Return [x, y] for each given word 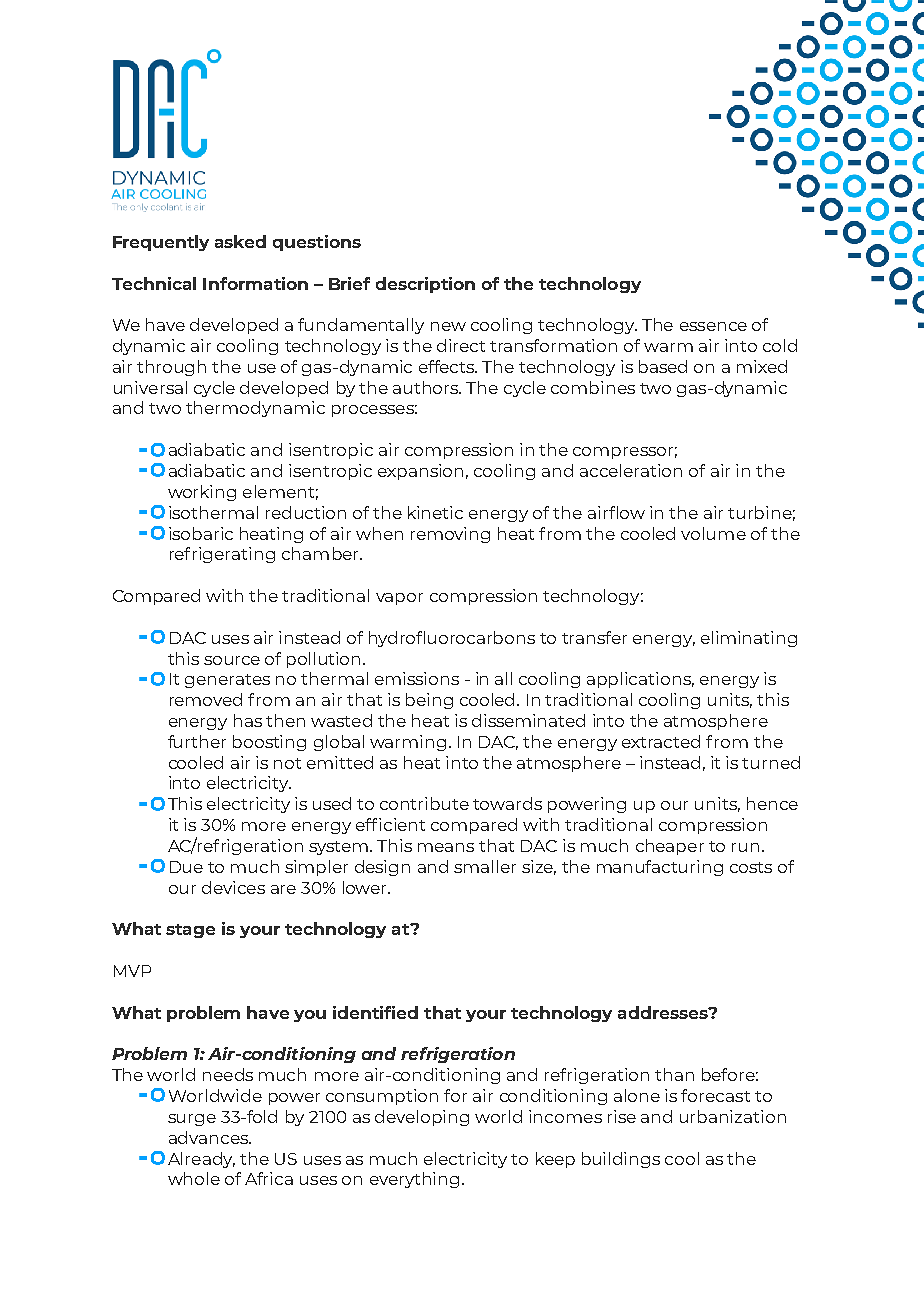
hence [772, 803]
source [232, 660]
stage [190, 931]
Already [201, 1160]
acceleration [631, 470]
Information [255, 283]
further [197, 741]
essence [713, 326]
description [425, 285]
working [202, 493]
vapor [399, 599]
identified [375, 1012]
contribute [424, 803]
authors [427, 387]
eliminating [749, 639]
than [674, 1074]
